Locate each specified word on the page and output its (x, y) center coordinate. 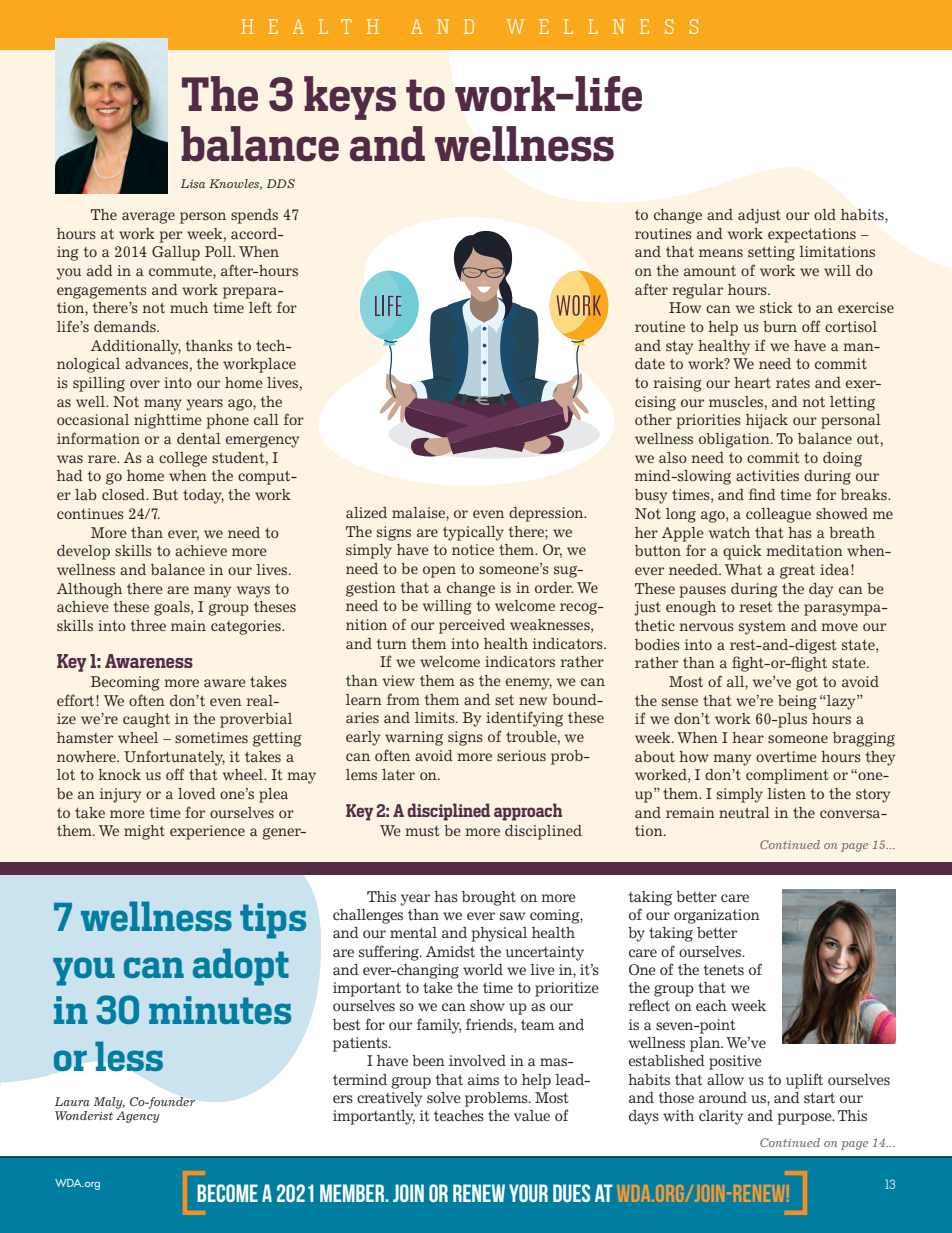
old (825, 214)
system (762, 628)
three (148, 625)
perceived (472, 626)
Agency (138, 1117)
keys (350, 98)
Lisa (193, 183)
